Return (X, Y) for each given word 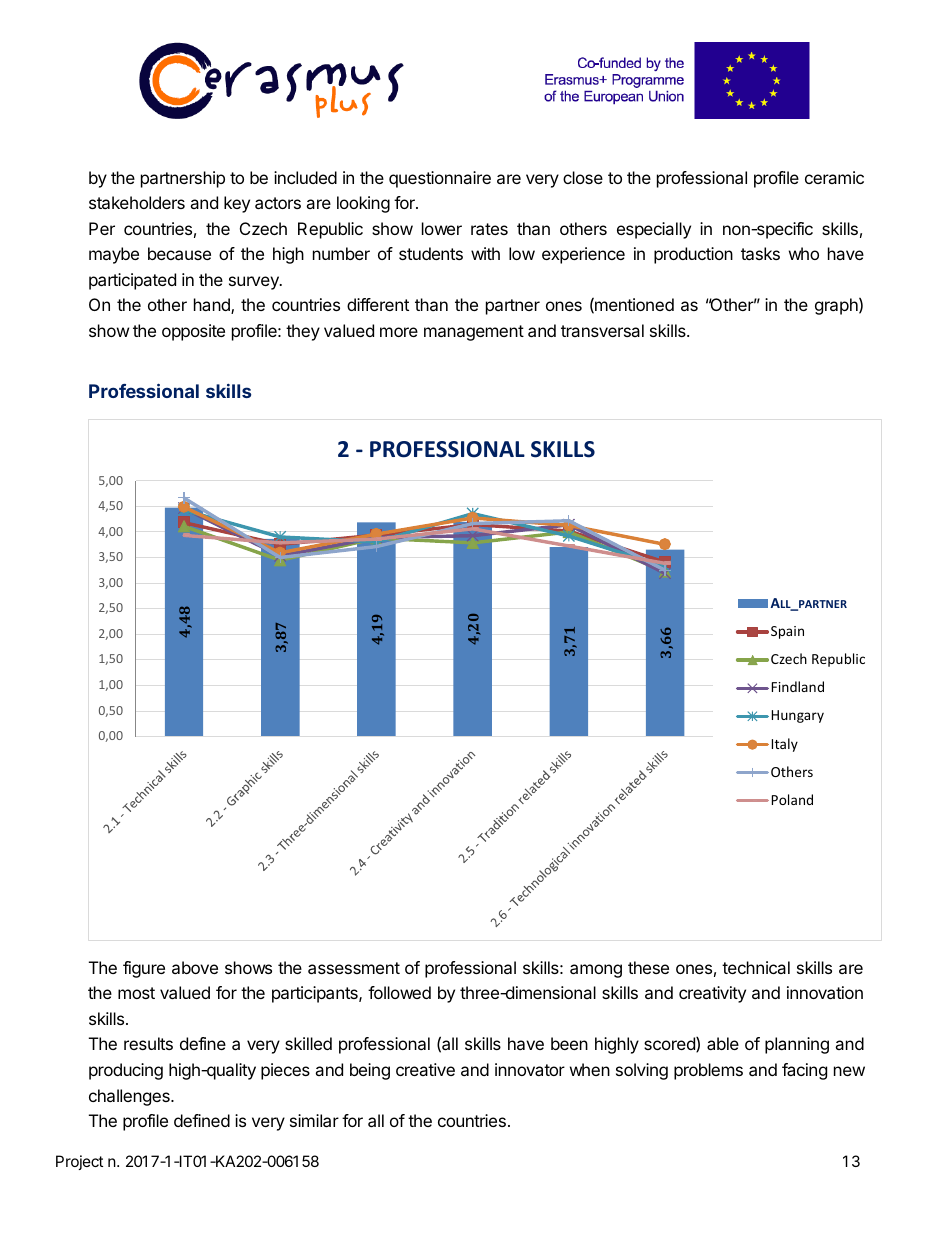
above (195, 967)
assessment (354, 968)
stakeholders (137, 202)
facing (804, 1071)
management (474, 333)
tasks (760, 253)
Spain (787, 632)
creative (425, 1069)
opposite (193, 332)
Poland (792, 799)
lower (442, 228)
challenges (130, 1097)
